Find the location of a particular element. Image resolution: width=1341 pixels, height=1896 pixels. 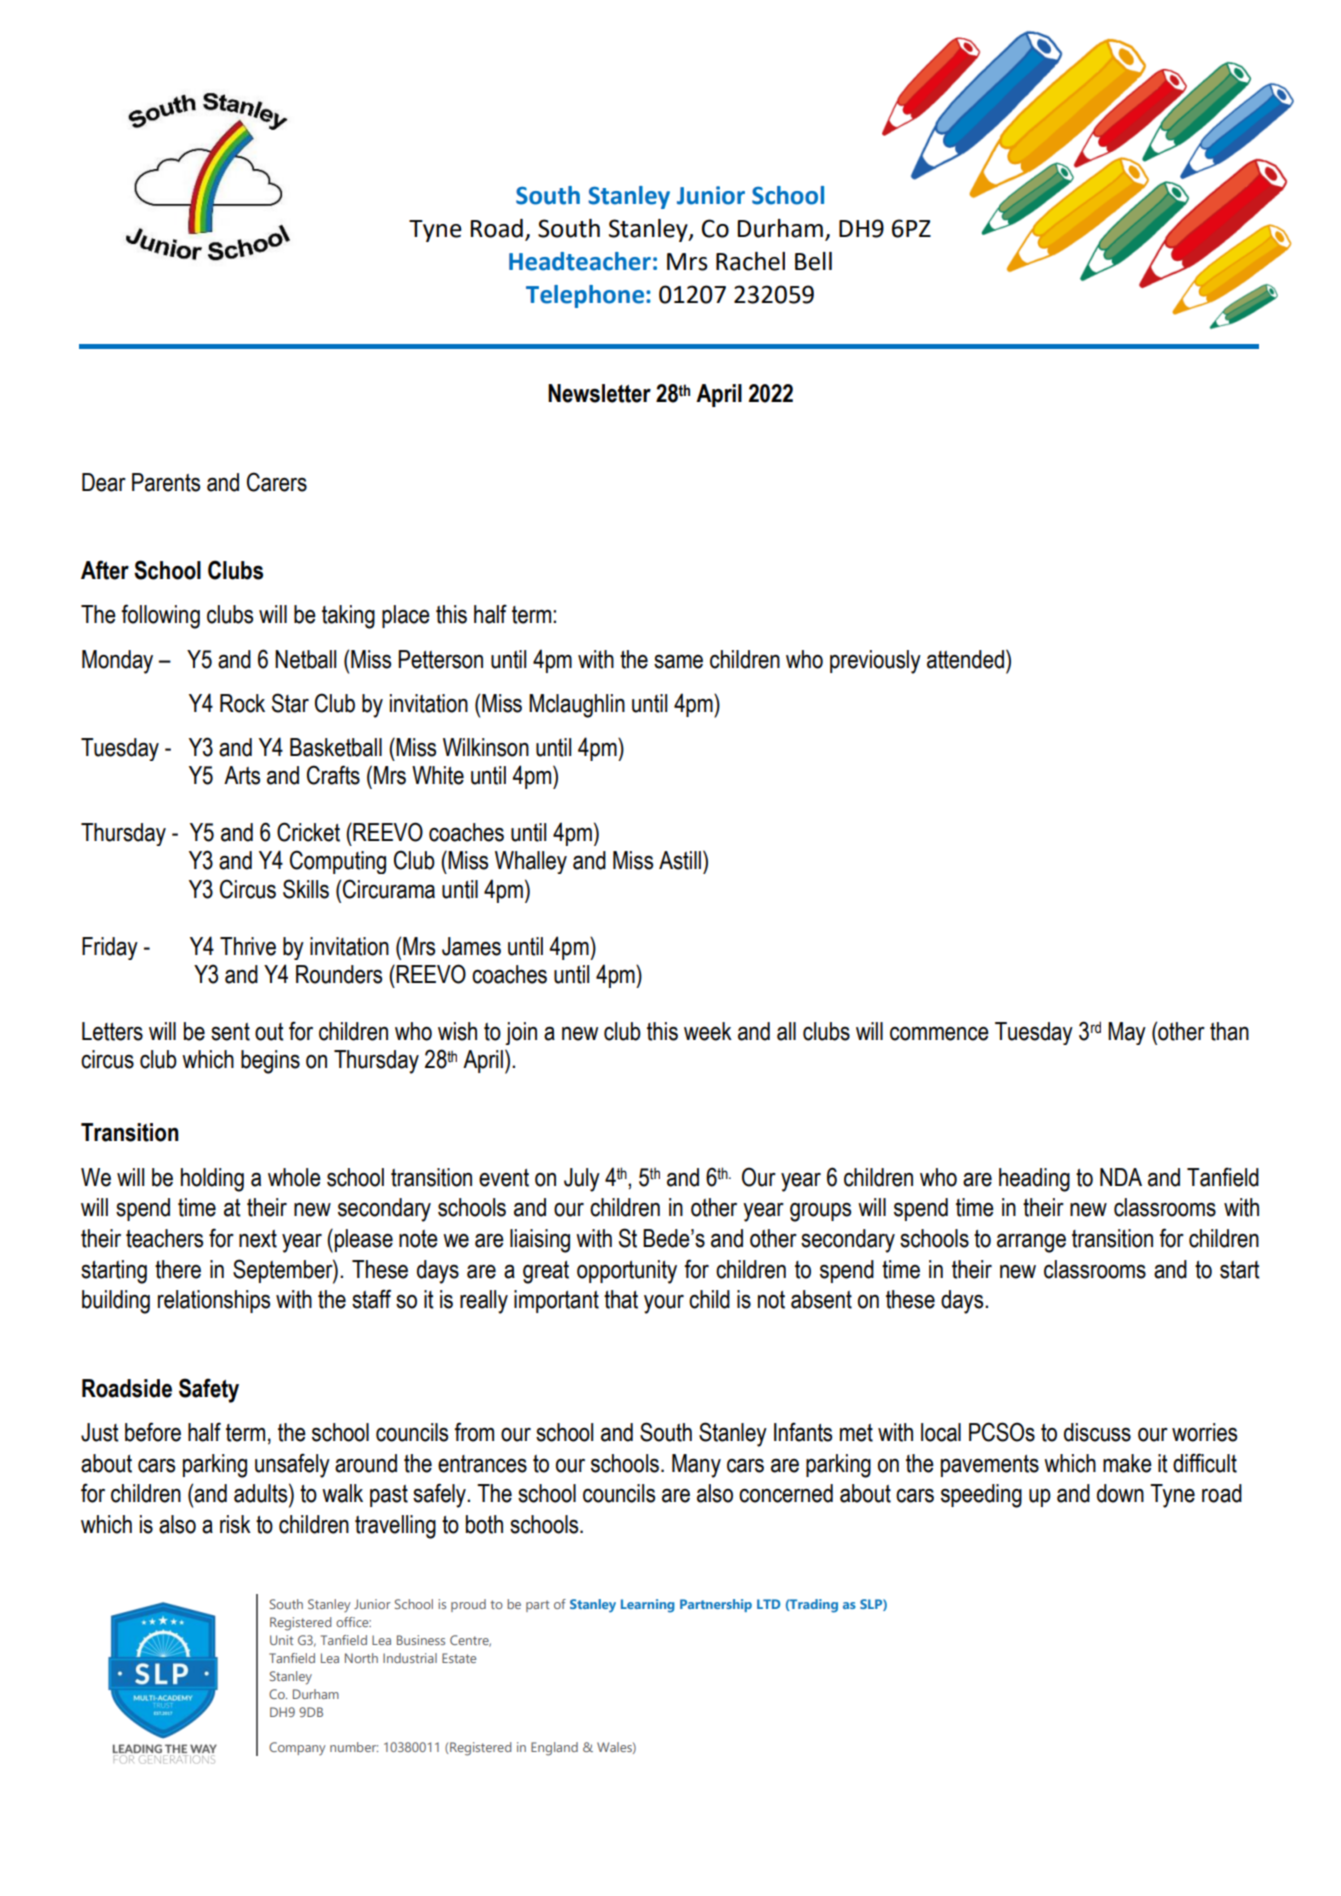

down is located at coordinates (1120, 1493).
